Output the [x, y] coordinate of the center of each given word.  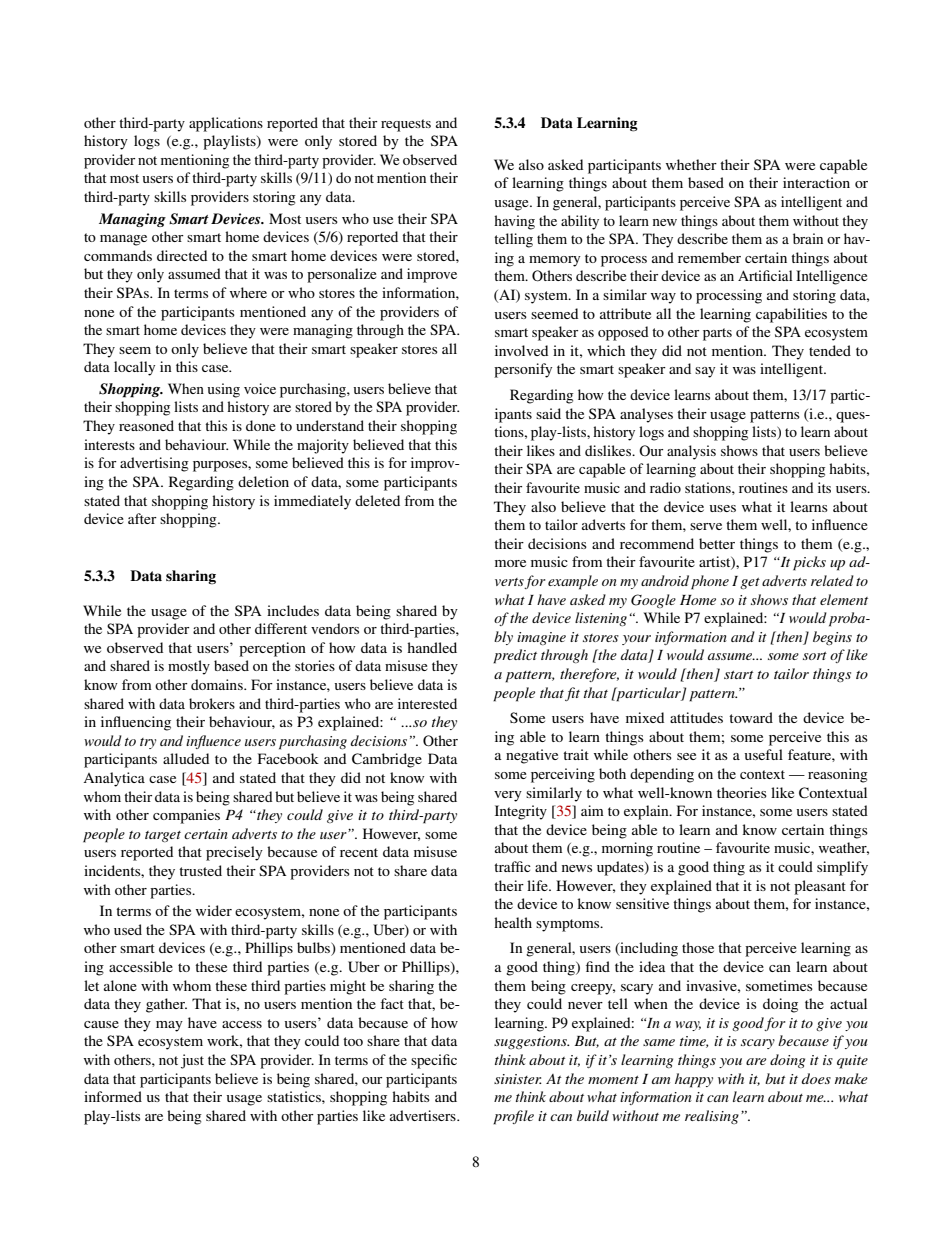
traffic [512, 866]
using [223, 390]
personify [523, 370]
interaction [816, 182]
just [192, 1061]
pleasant [820, 887]
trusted [200, 870]
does [816, 1078]
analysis [691, 452]
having [514, 222]
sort [815, 656]
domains [218, 684]
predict [515, 656]
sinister [518, 1079]
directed [182, 255]
